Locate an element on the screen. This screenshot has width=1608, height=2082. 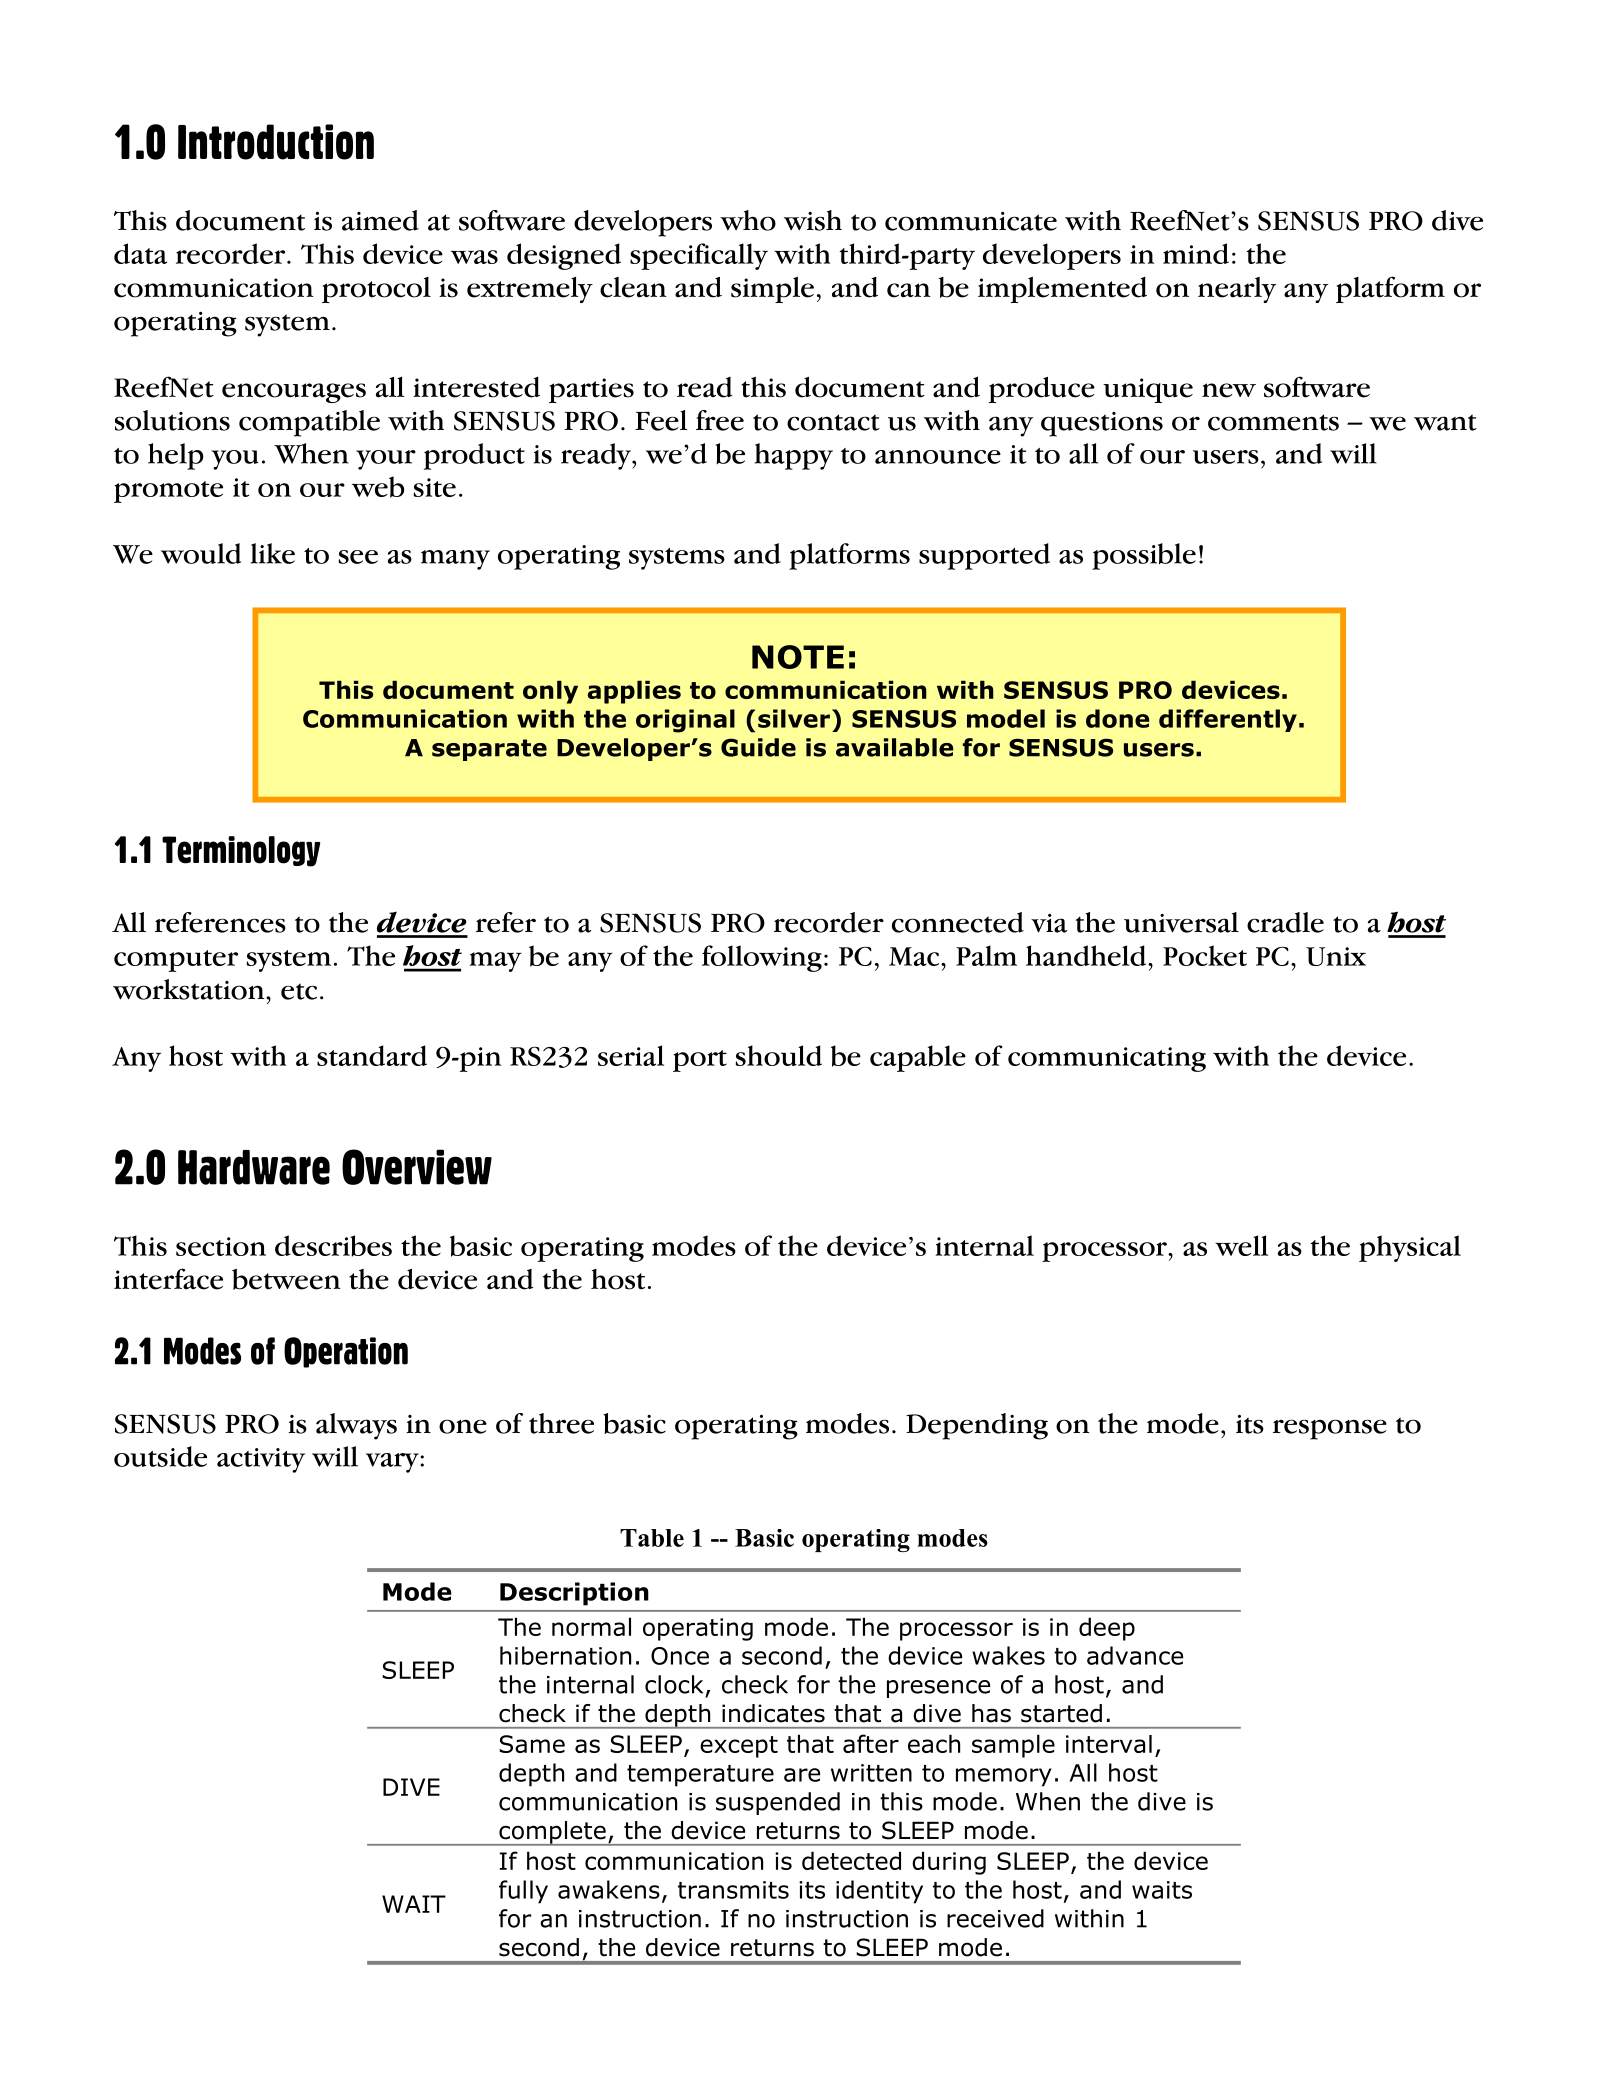
fully is located at coordinates (523, 1892).
